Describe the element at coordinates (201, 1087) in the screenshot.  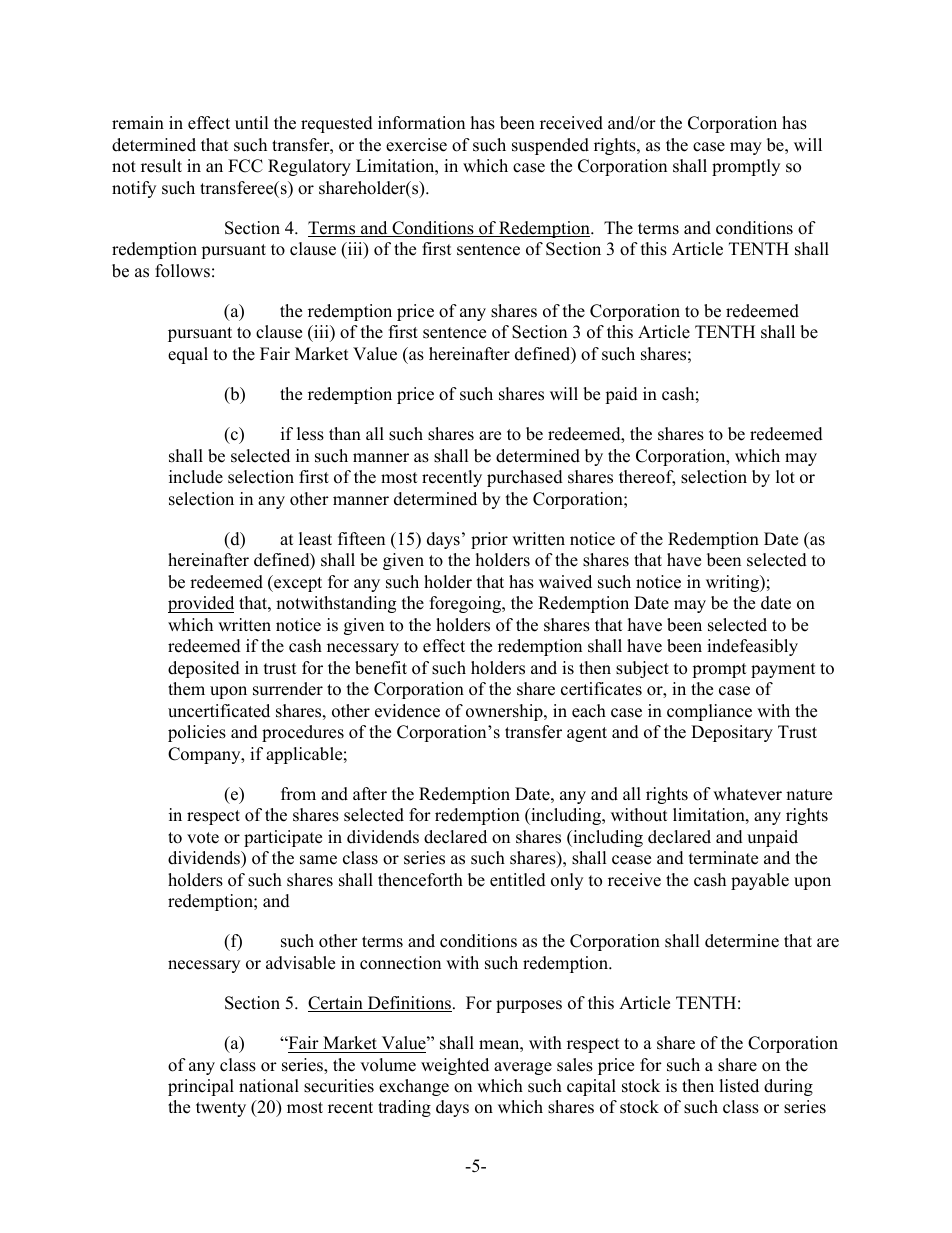
I see `principal` at that location.
